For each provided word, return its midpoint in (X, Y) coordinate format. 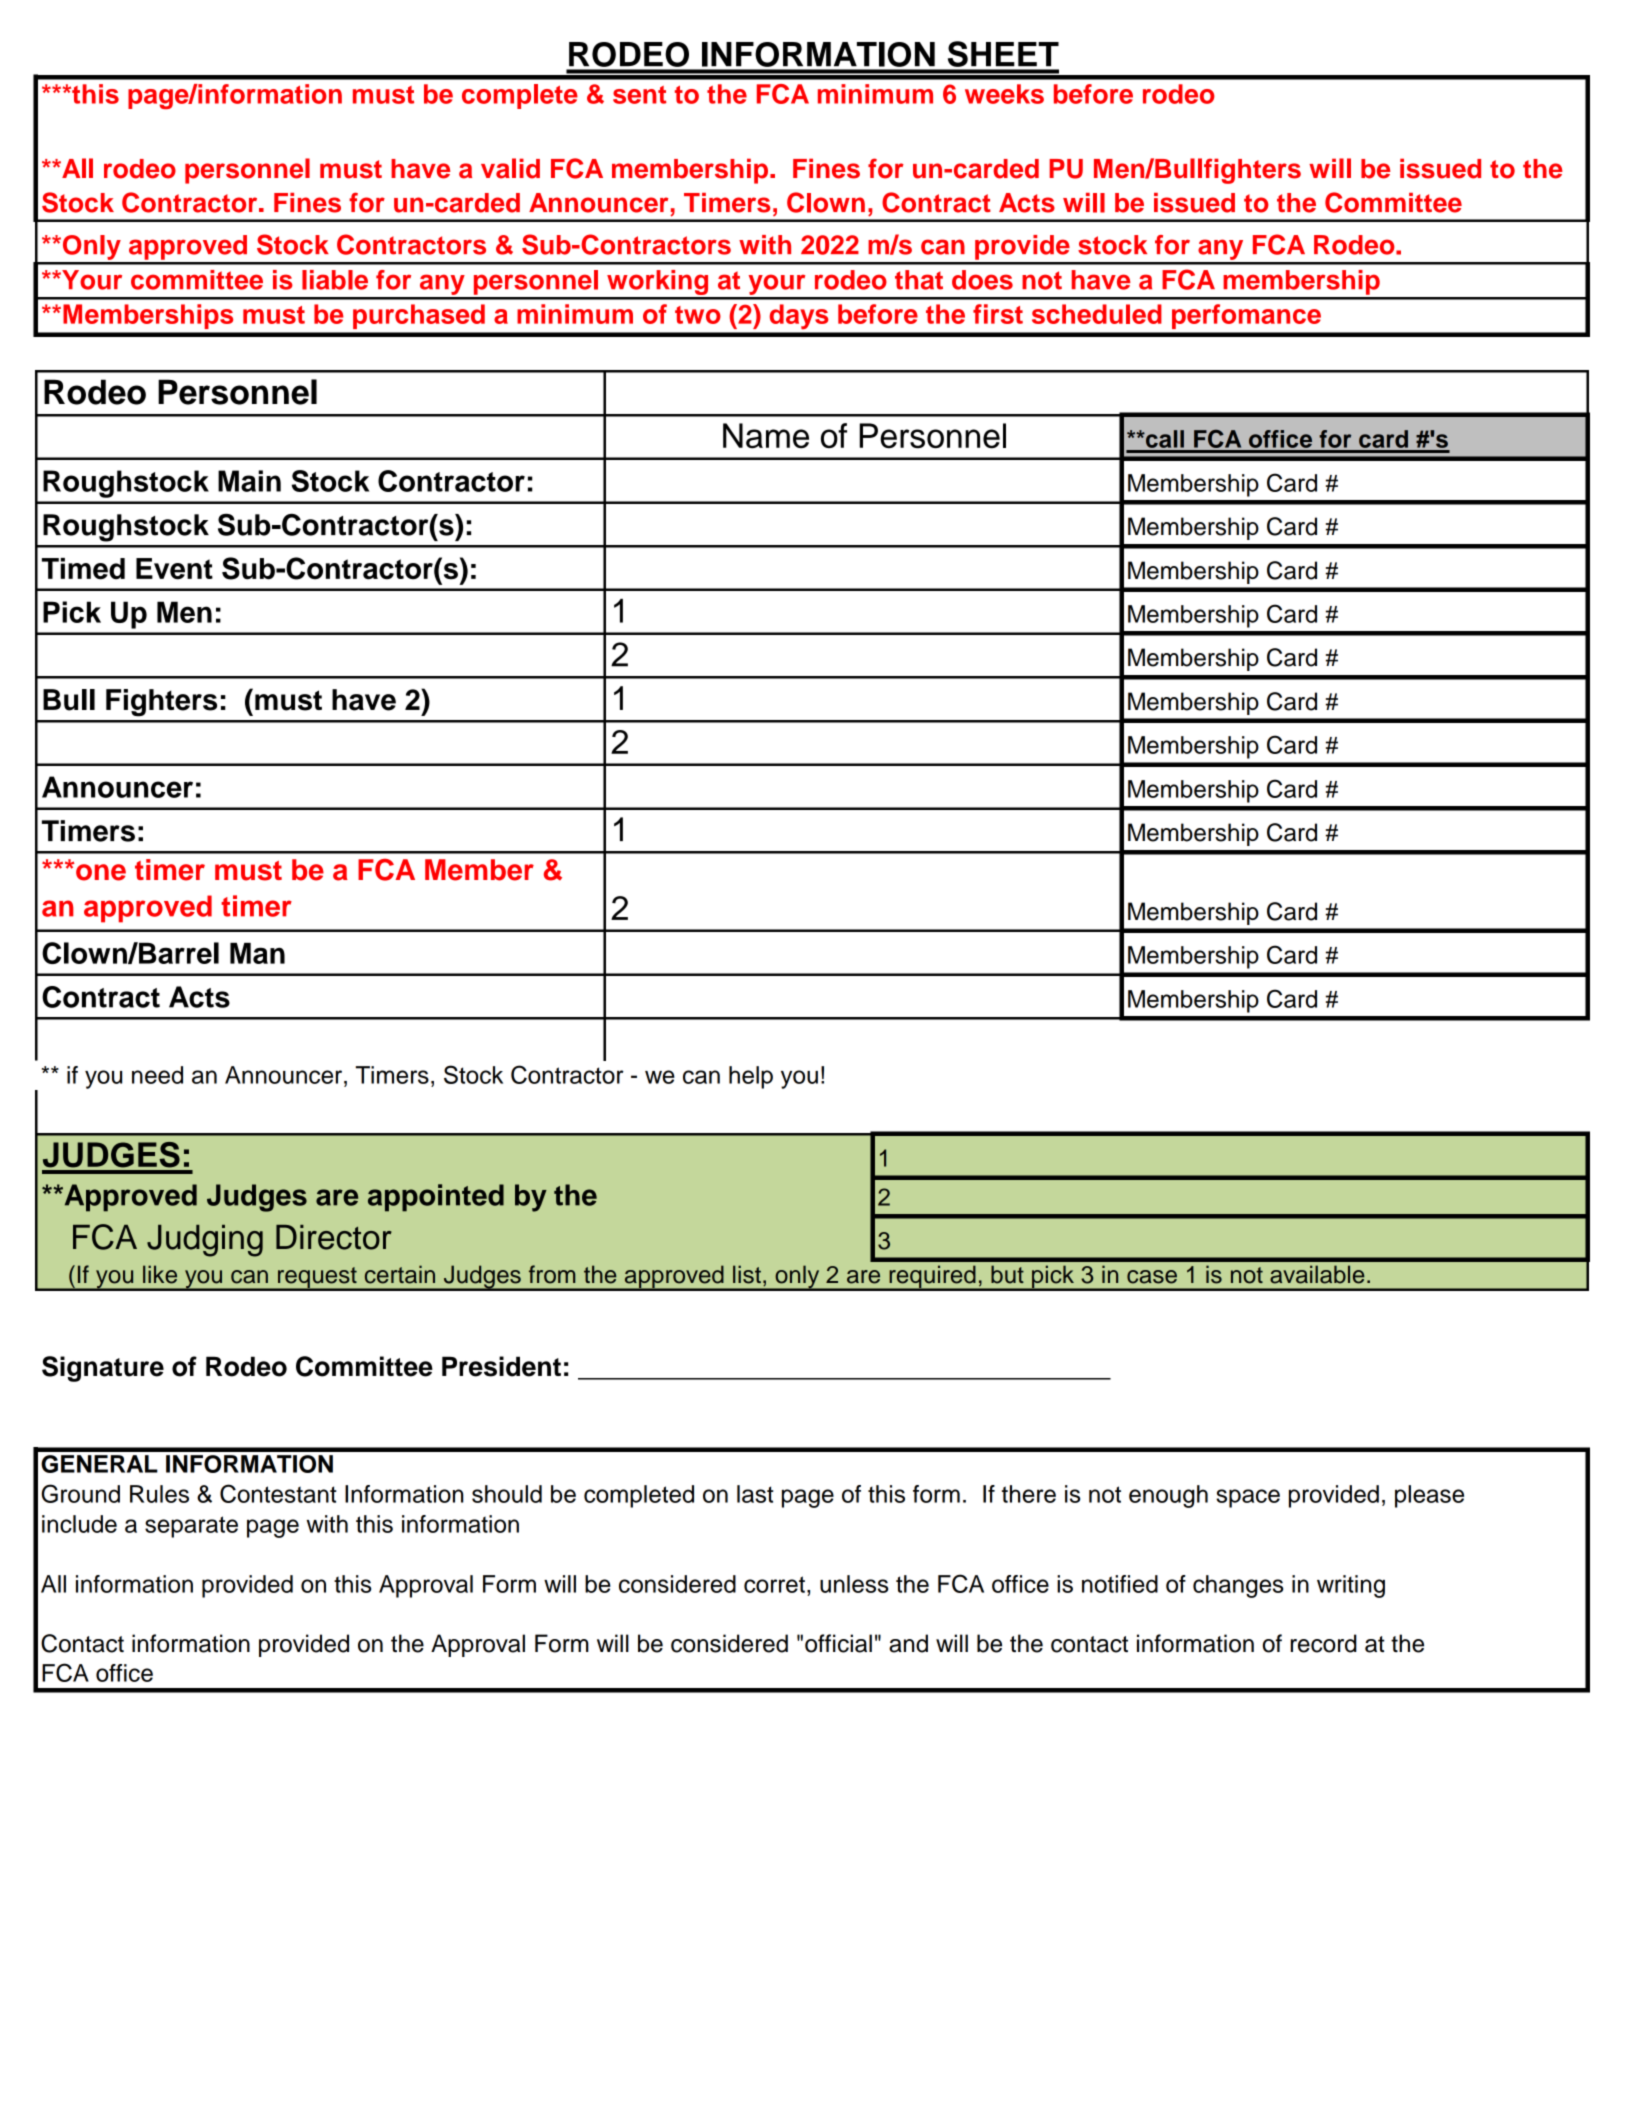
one (101, 872)
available (1317, 1274)
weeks (1004, 94)
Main (249, 481)
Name (766, 436)
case (1152, 1277)
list (747, 1274)
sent (640, 95)
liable (335, 280)
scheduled (1097, 314)
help (751, 1077)
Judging (205, 1241)
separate (191, 1527)
